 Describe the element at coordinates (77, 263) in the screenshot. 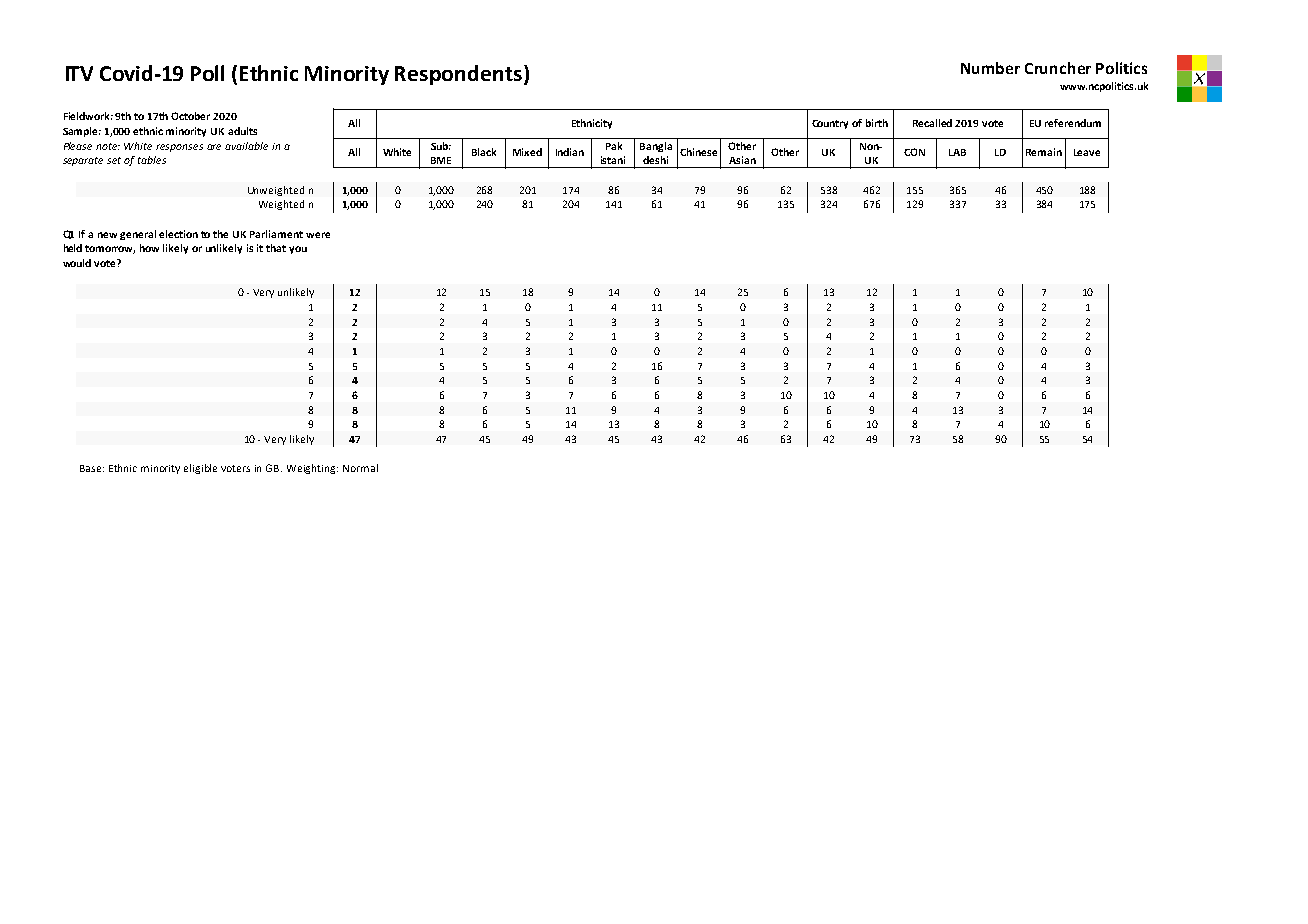

I see `would` at that location.
